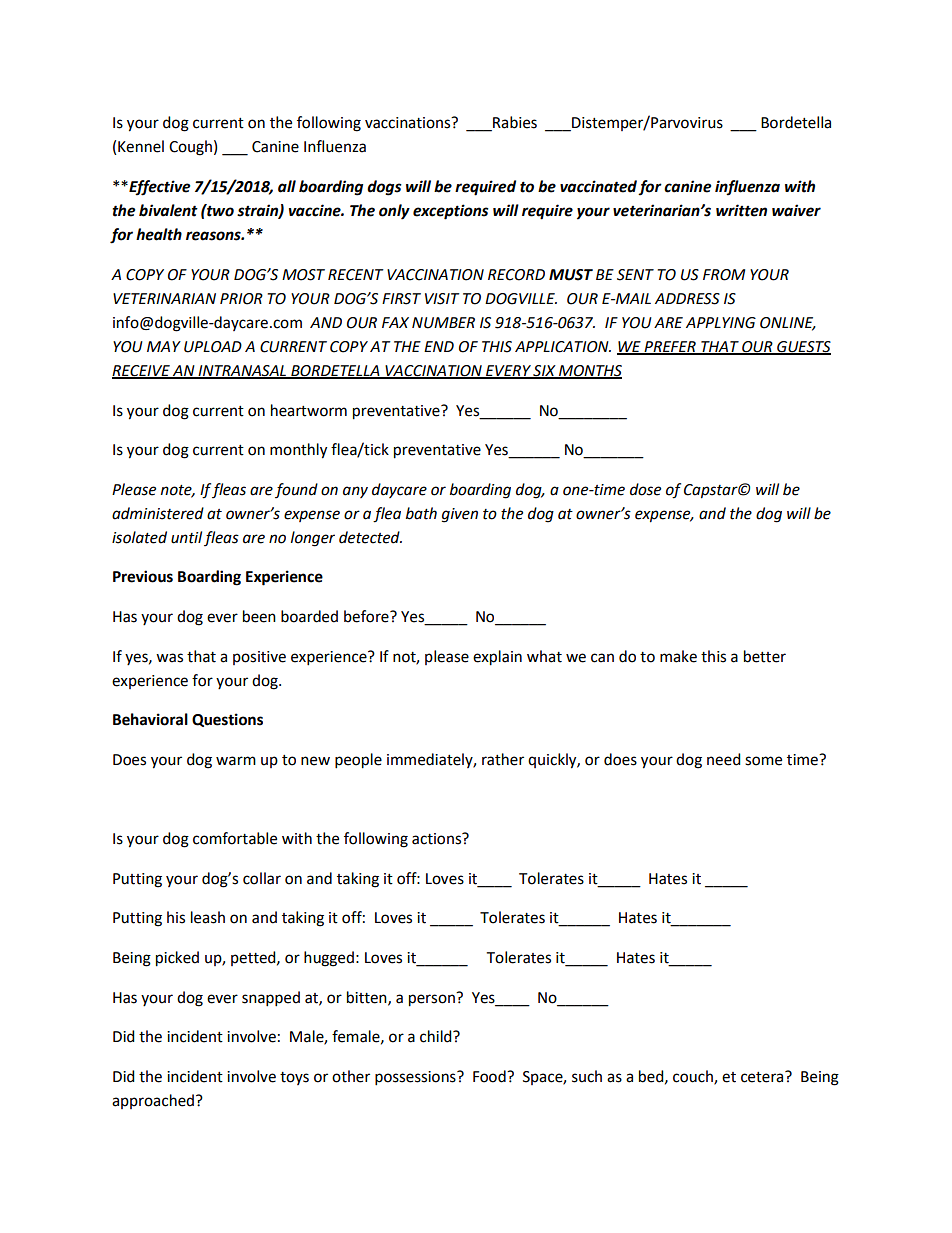 This image has height=1233, width=952. Describe the element at coordinates (497, 658) in the image. I see `explain` at that location.
